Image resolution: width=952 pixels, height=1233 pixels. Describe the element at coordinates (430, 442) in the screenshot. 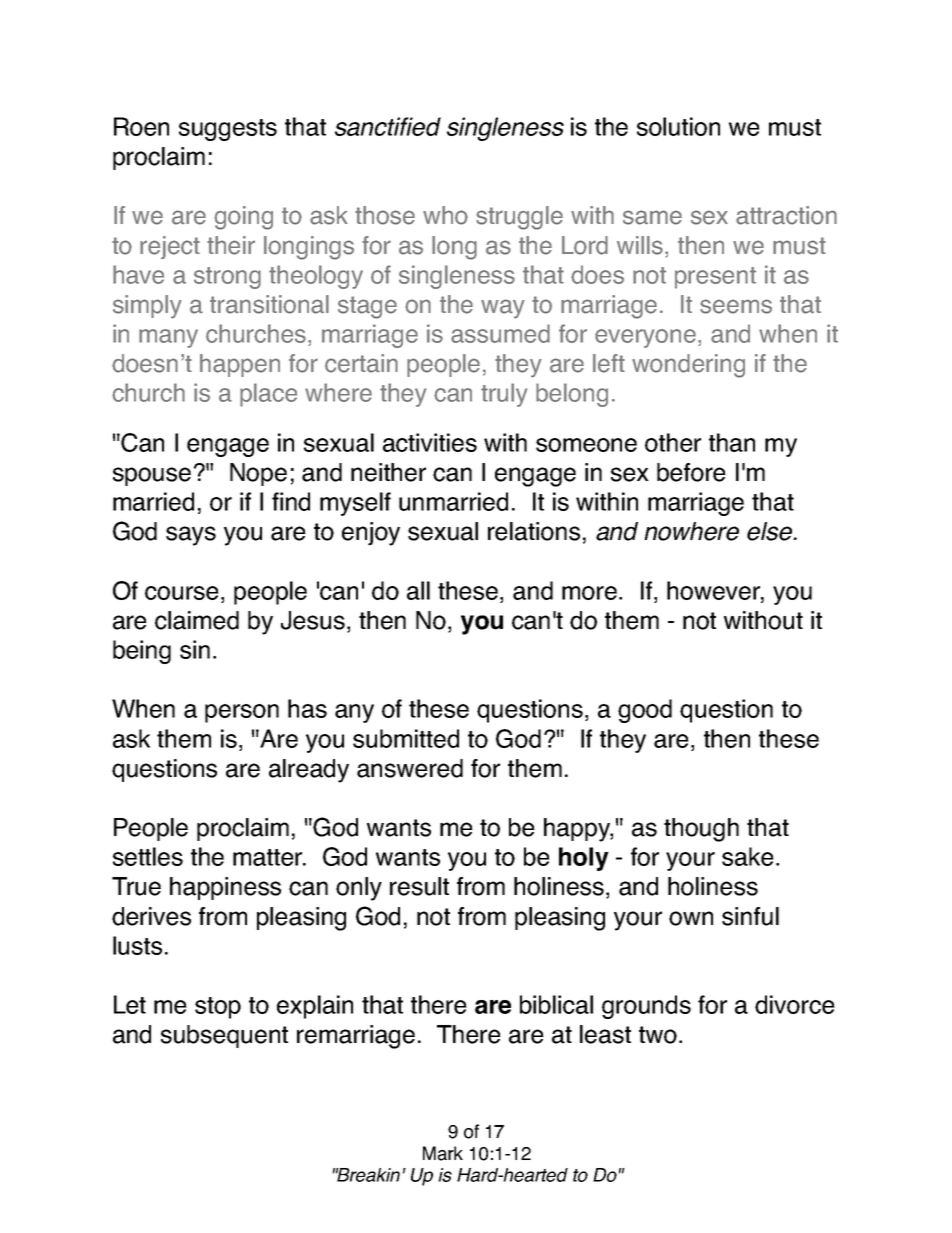

I see `activities` at that location.
